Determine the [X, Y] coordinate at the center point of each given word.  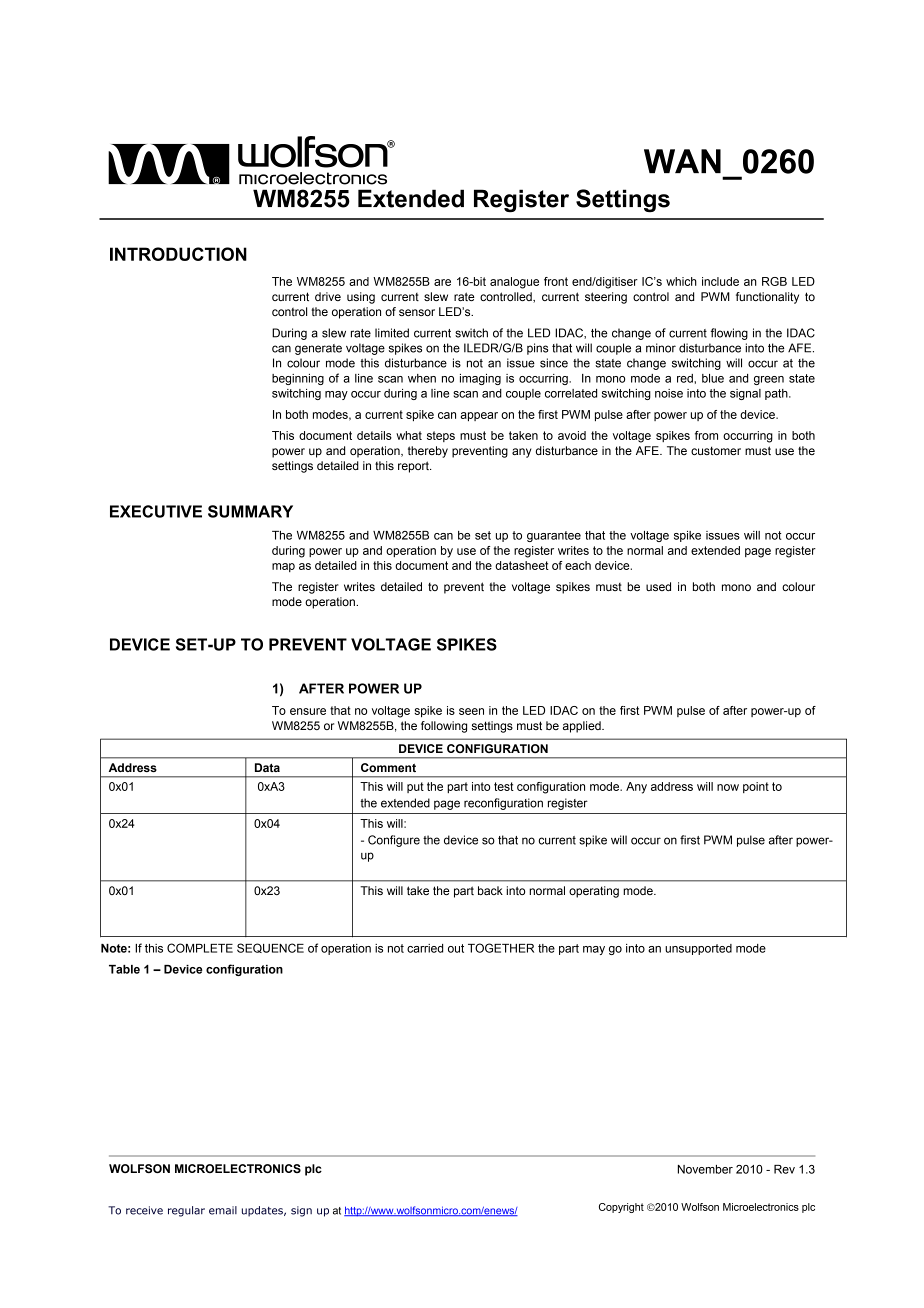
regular [186, 1211]
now [728, 787]
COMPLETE [200, 948]
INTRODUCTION [178, 254]
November [705, 1169]
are [442, 282]
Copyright [621, 1208]
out [456, 948]
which [681, 281]
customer [716, 450]
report [414, 467]
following [444, 727]
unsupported [698, 949]
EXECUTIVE [156, 511]
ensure [308, 711]
